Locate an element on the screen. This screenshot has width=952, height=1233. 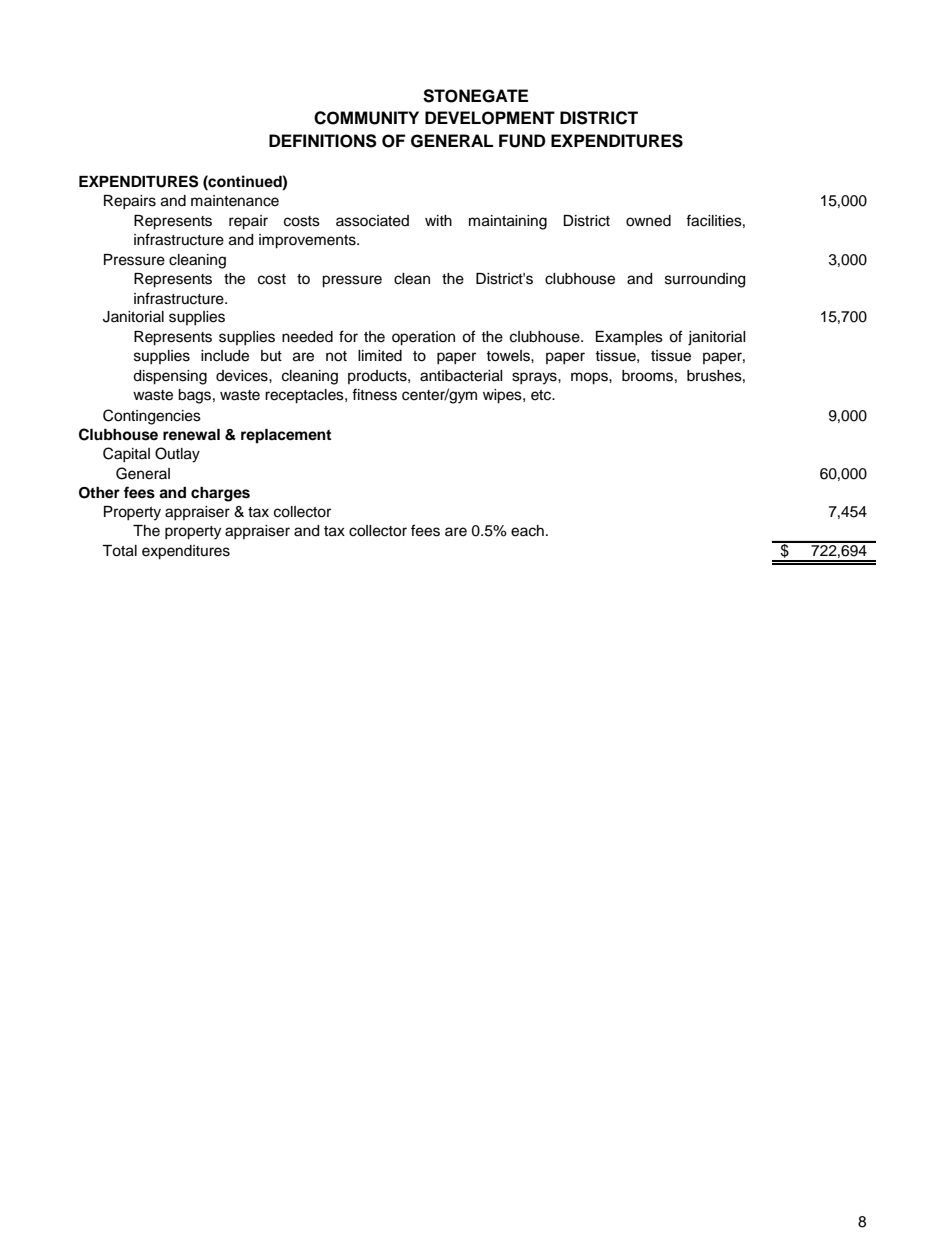
improvements is located at coordinates (308, 241).
